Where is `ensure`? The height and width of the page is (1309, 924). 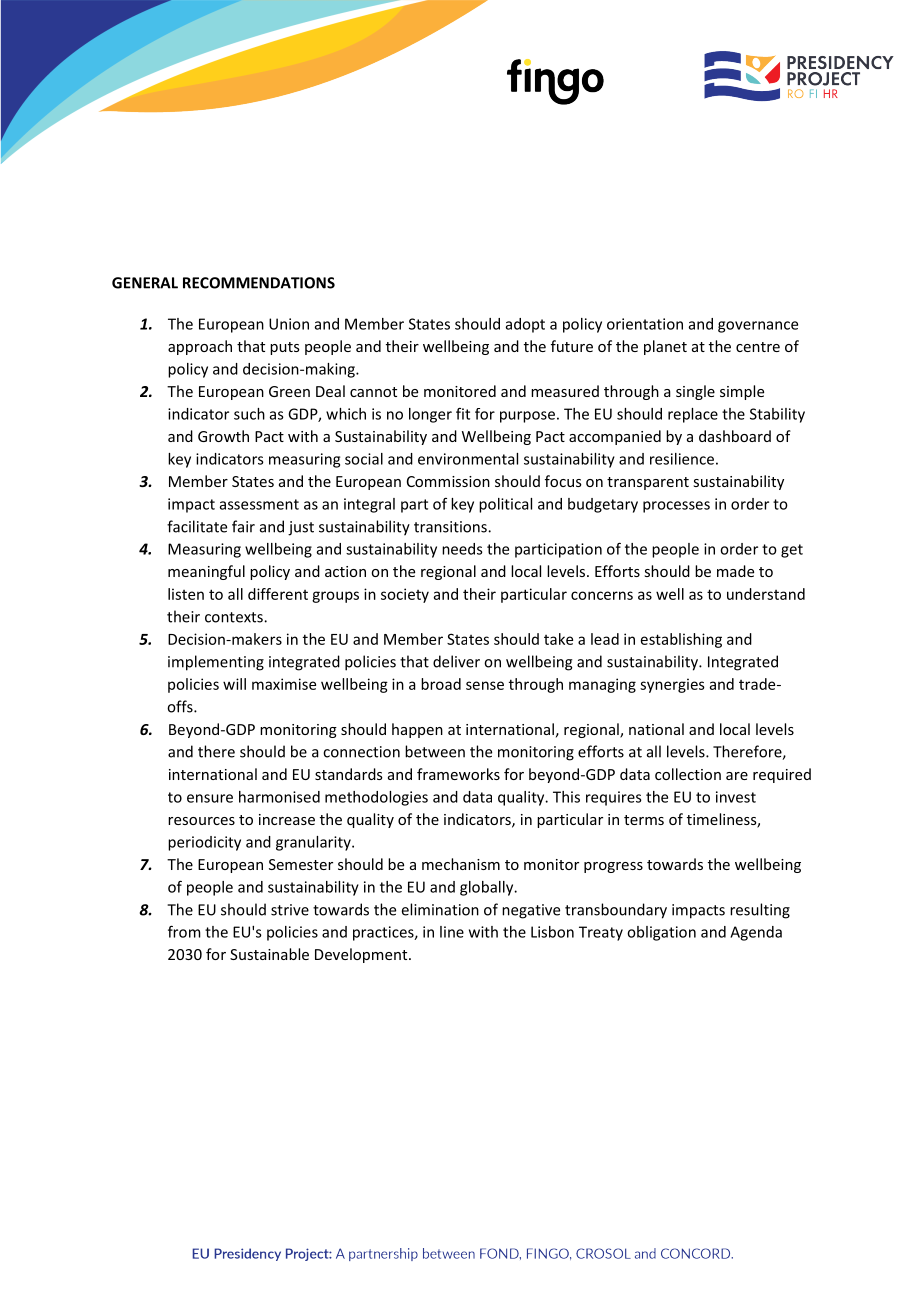 ensure is located at coordinates (210, 798).
